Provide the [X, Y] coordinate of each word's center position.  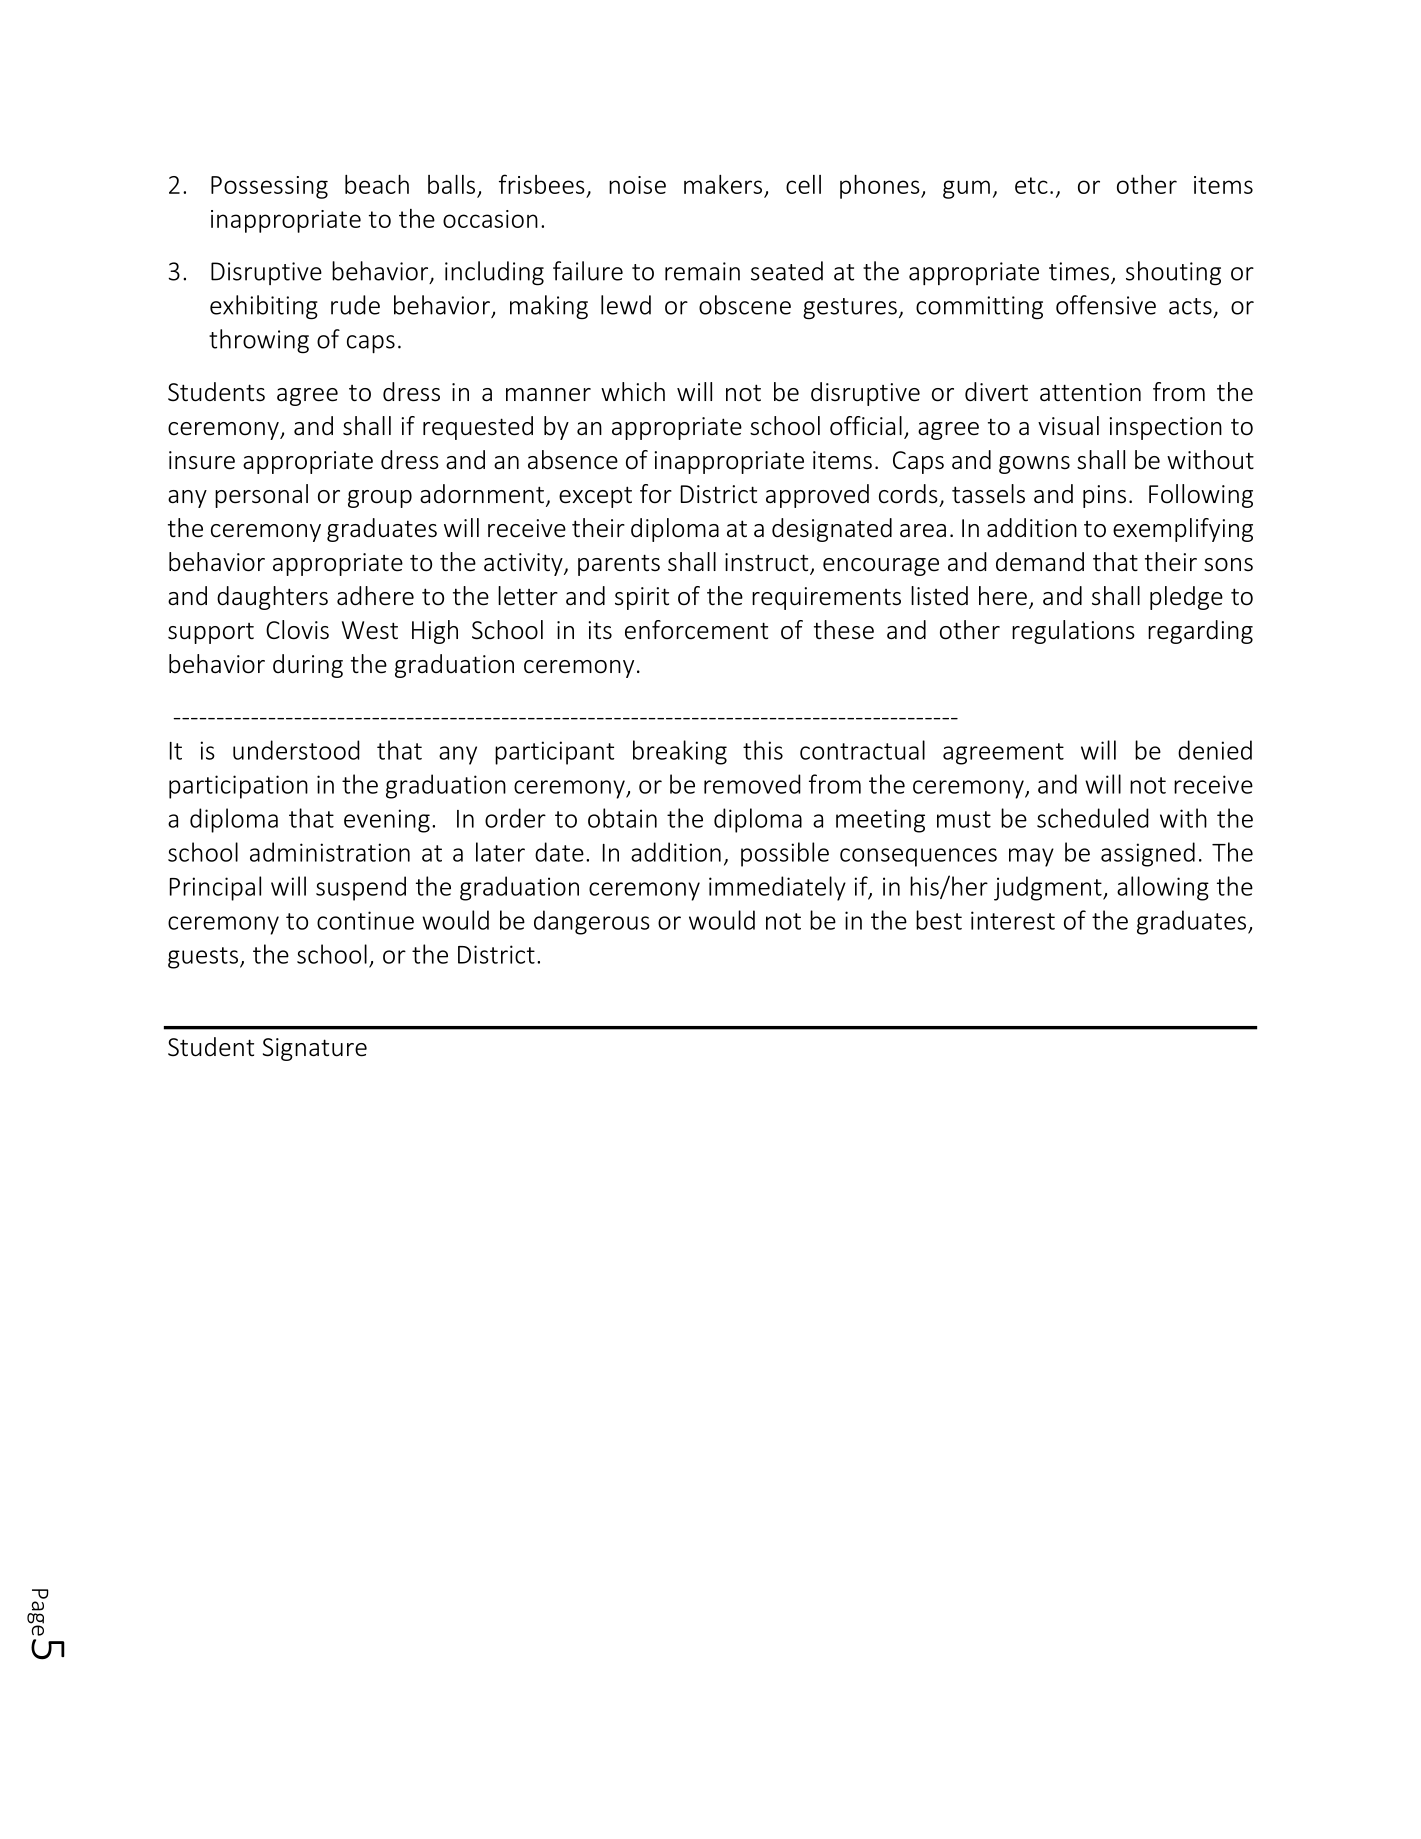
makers [723, 184]
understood [296, 750]
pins [1104, 496]
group [380, 499]
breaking [680, 752]
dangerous [592, 922]
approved [817, 496]
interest [1013, 920]
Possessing [269, 187]
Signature [315, 1049]
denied [1215, 750]
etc [1031, 185]
